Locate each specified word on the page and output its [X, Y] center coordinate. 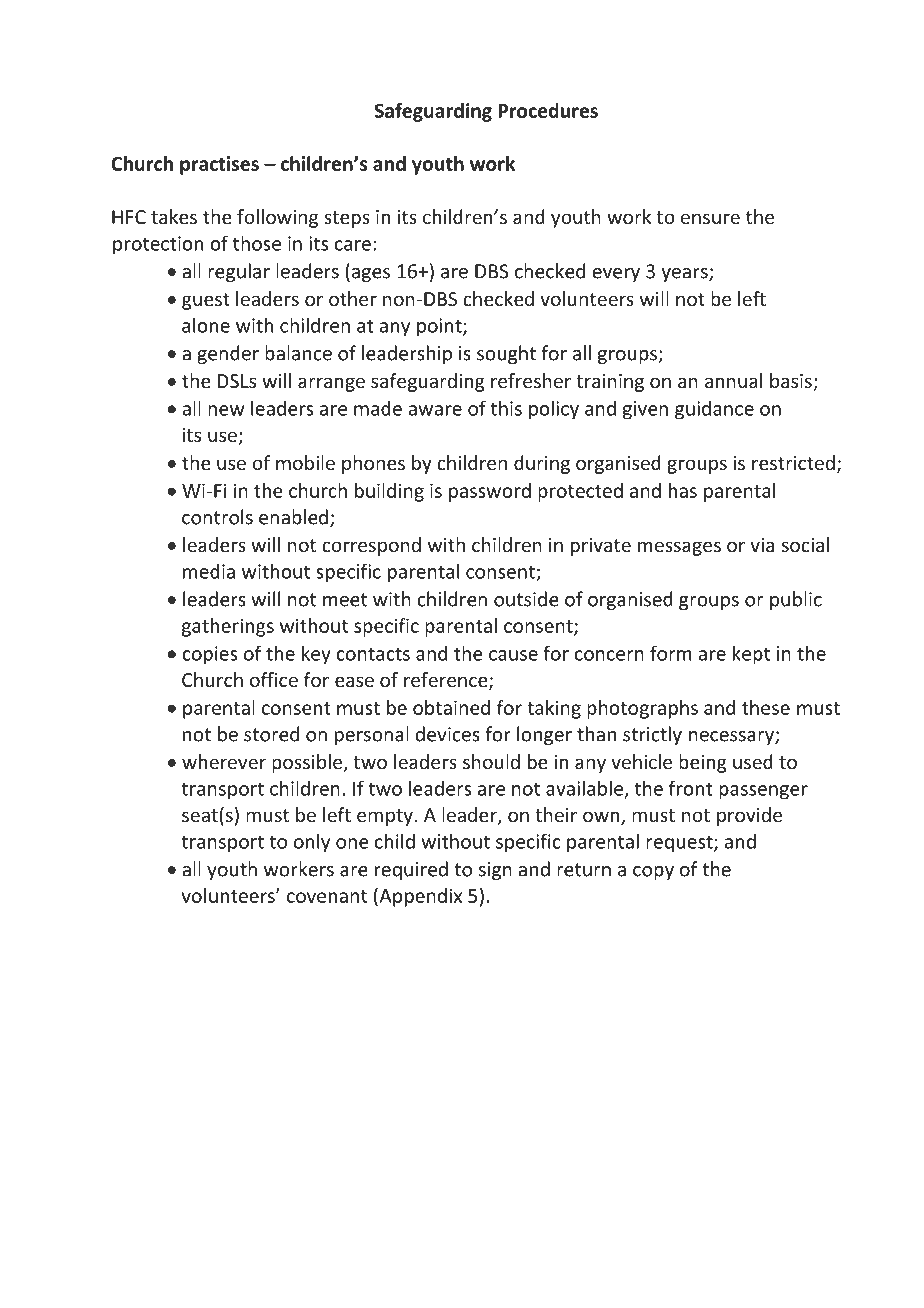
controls [217, 517]
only [312, 843]
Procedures [548, 110]
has [683, 490]
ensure [710, 218]
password [490, 492]
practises [219, 165]
